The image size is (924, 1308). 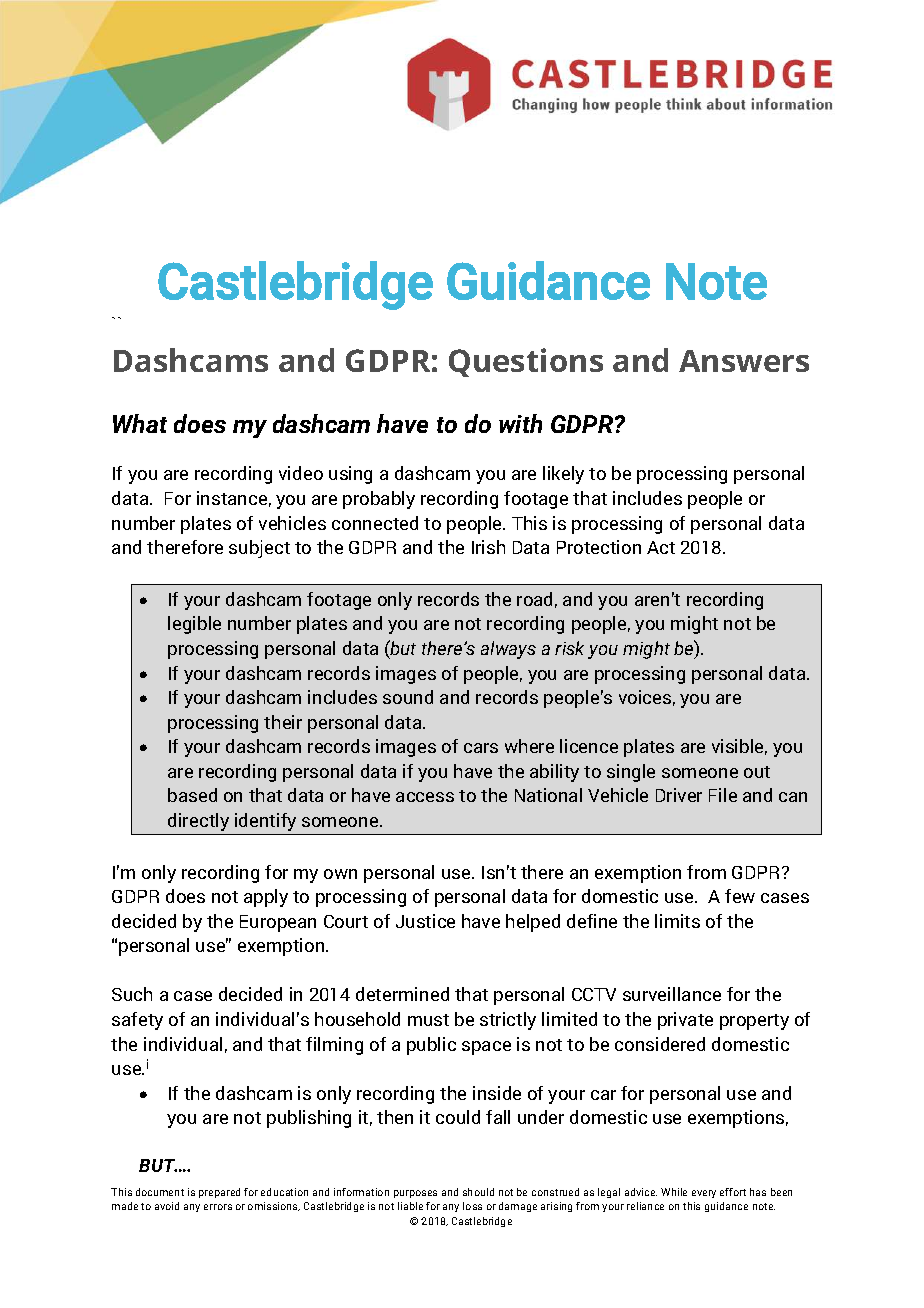 What do you see at coordinates (704, 1194) in the image?
I see `every` at bounding box center [704, 1194].
